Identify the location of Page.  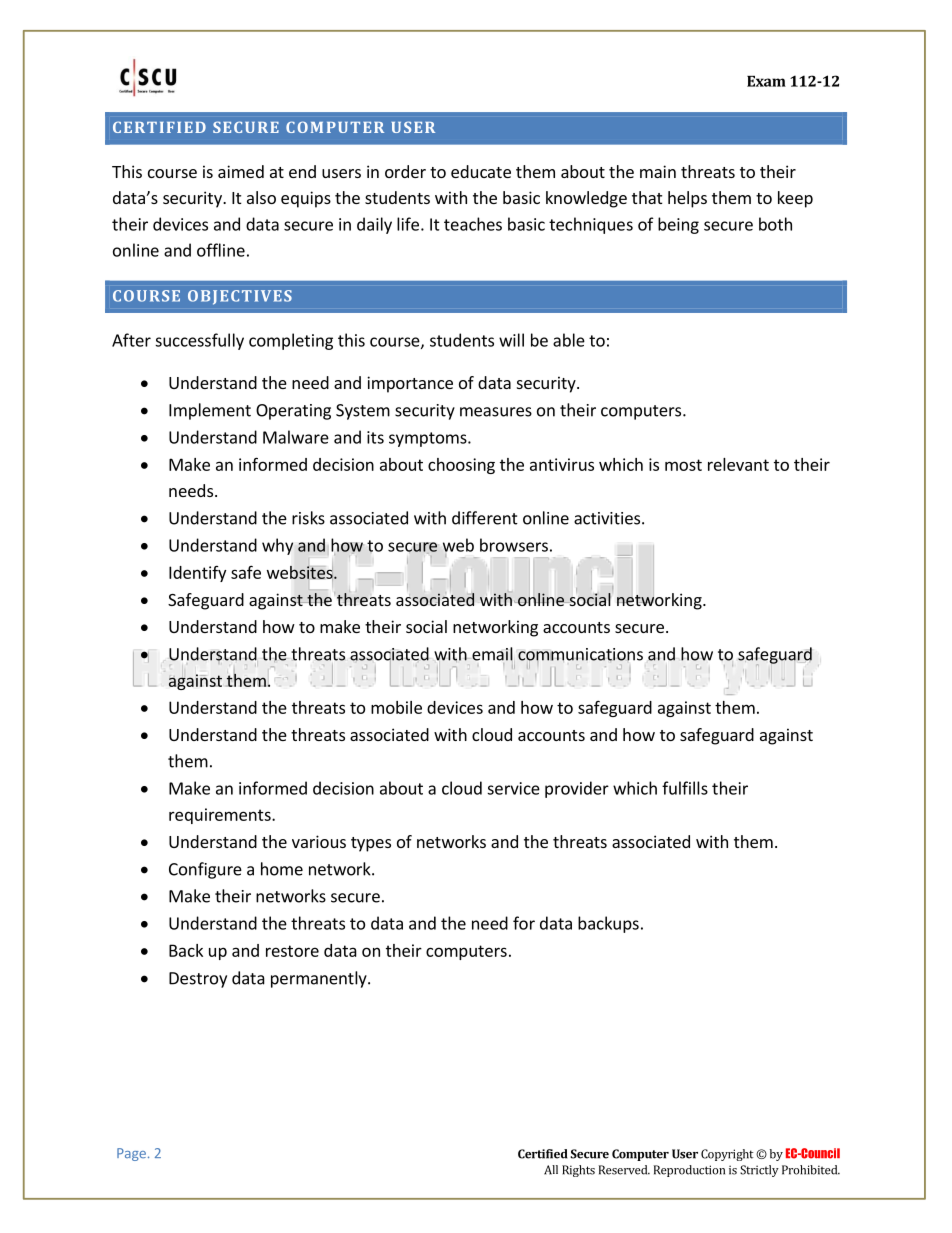
(131, 1154).
